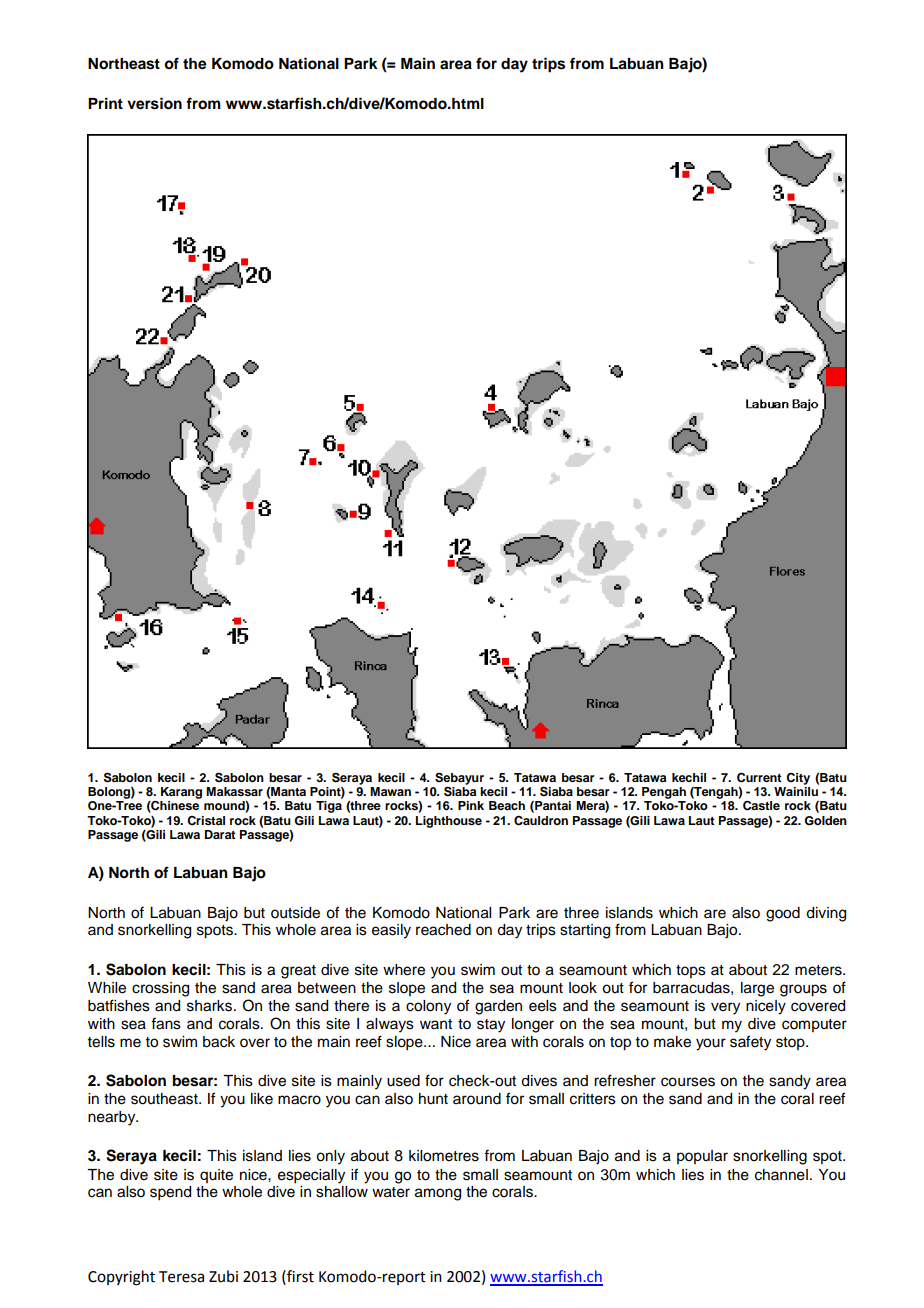  I want to click on channel, so click(781, 1175).
